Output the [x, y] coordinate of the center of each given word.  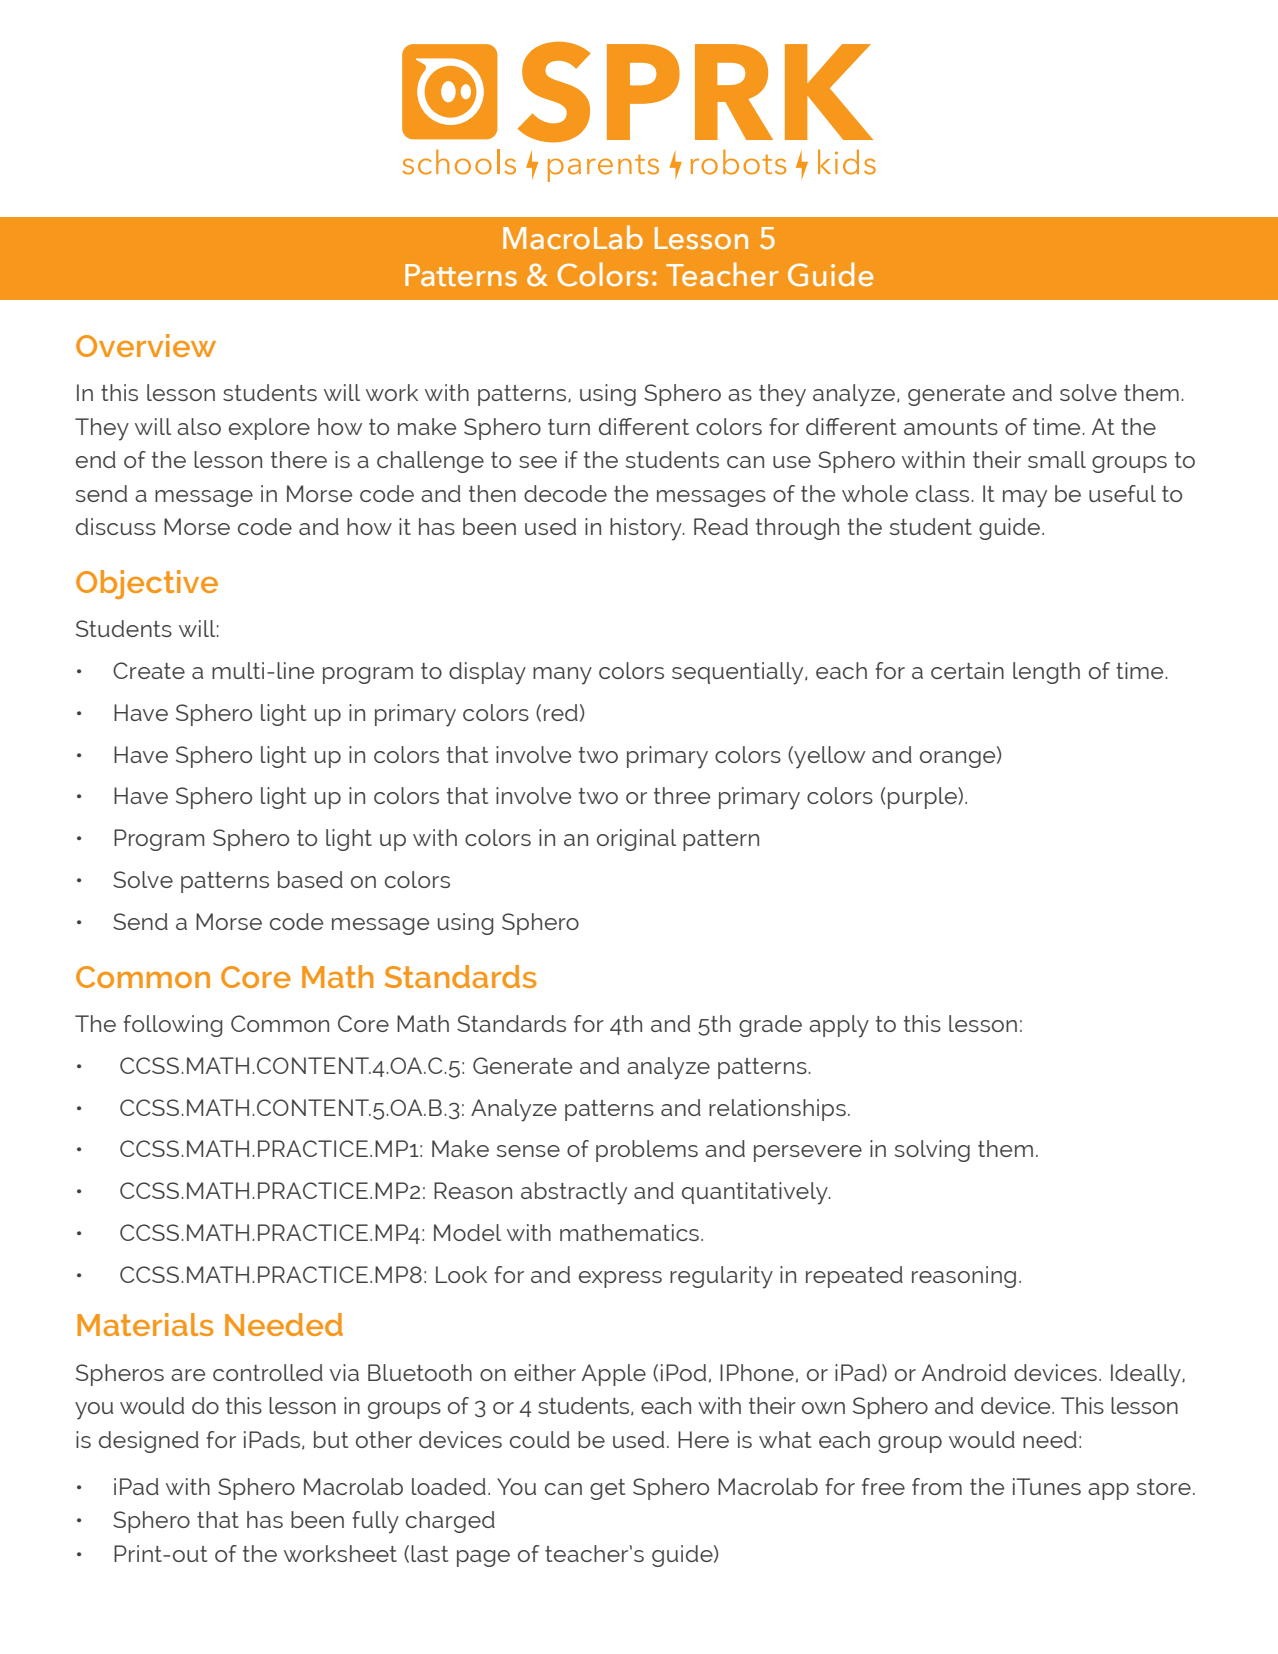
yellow [828, 757]
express [620, 1279]
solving [932, 1151]
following [172, 1026]
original [636, 840]
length [1046, 673]
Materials [145, 1324]
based [310, 879]
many [562, 676]
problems [647, 1151]
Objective [147, 584]
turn [569, 427]
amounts [951, 427]
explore [269, 429]
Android [964, 1372]
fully [375, 1522]
